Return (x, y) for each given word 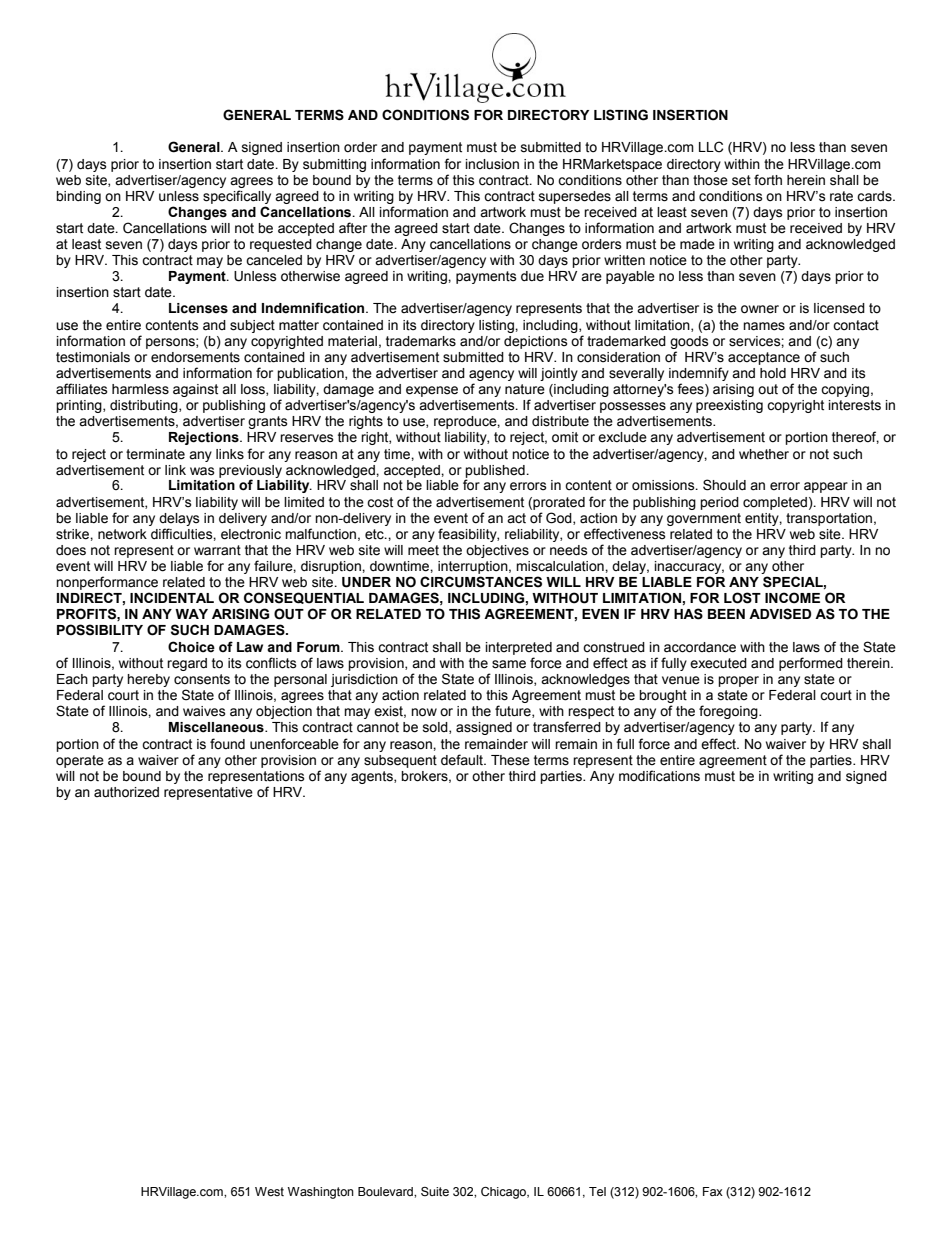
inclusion (492, 164)
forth (768, 180)
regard (187, 664)
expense (432, 391)
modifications (659, 776)
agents (373, 777)
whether (764, 454)
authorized (126, 792)
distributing (145, 406)
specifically (237, 197)
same (509, 664)
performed (811, 664)
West (269, 1191)
